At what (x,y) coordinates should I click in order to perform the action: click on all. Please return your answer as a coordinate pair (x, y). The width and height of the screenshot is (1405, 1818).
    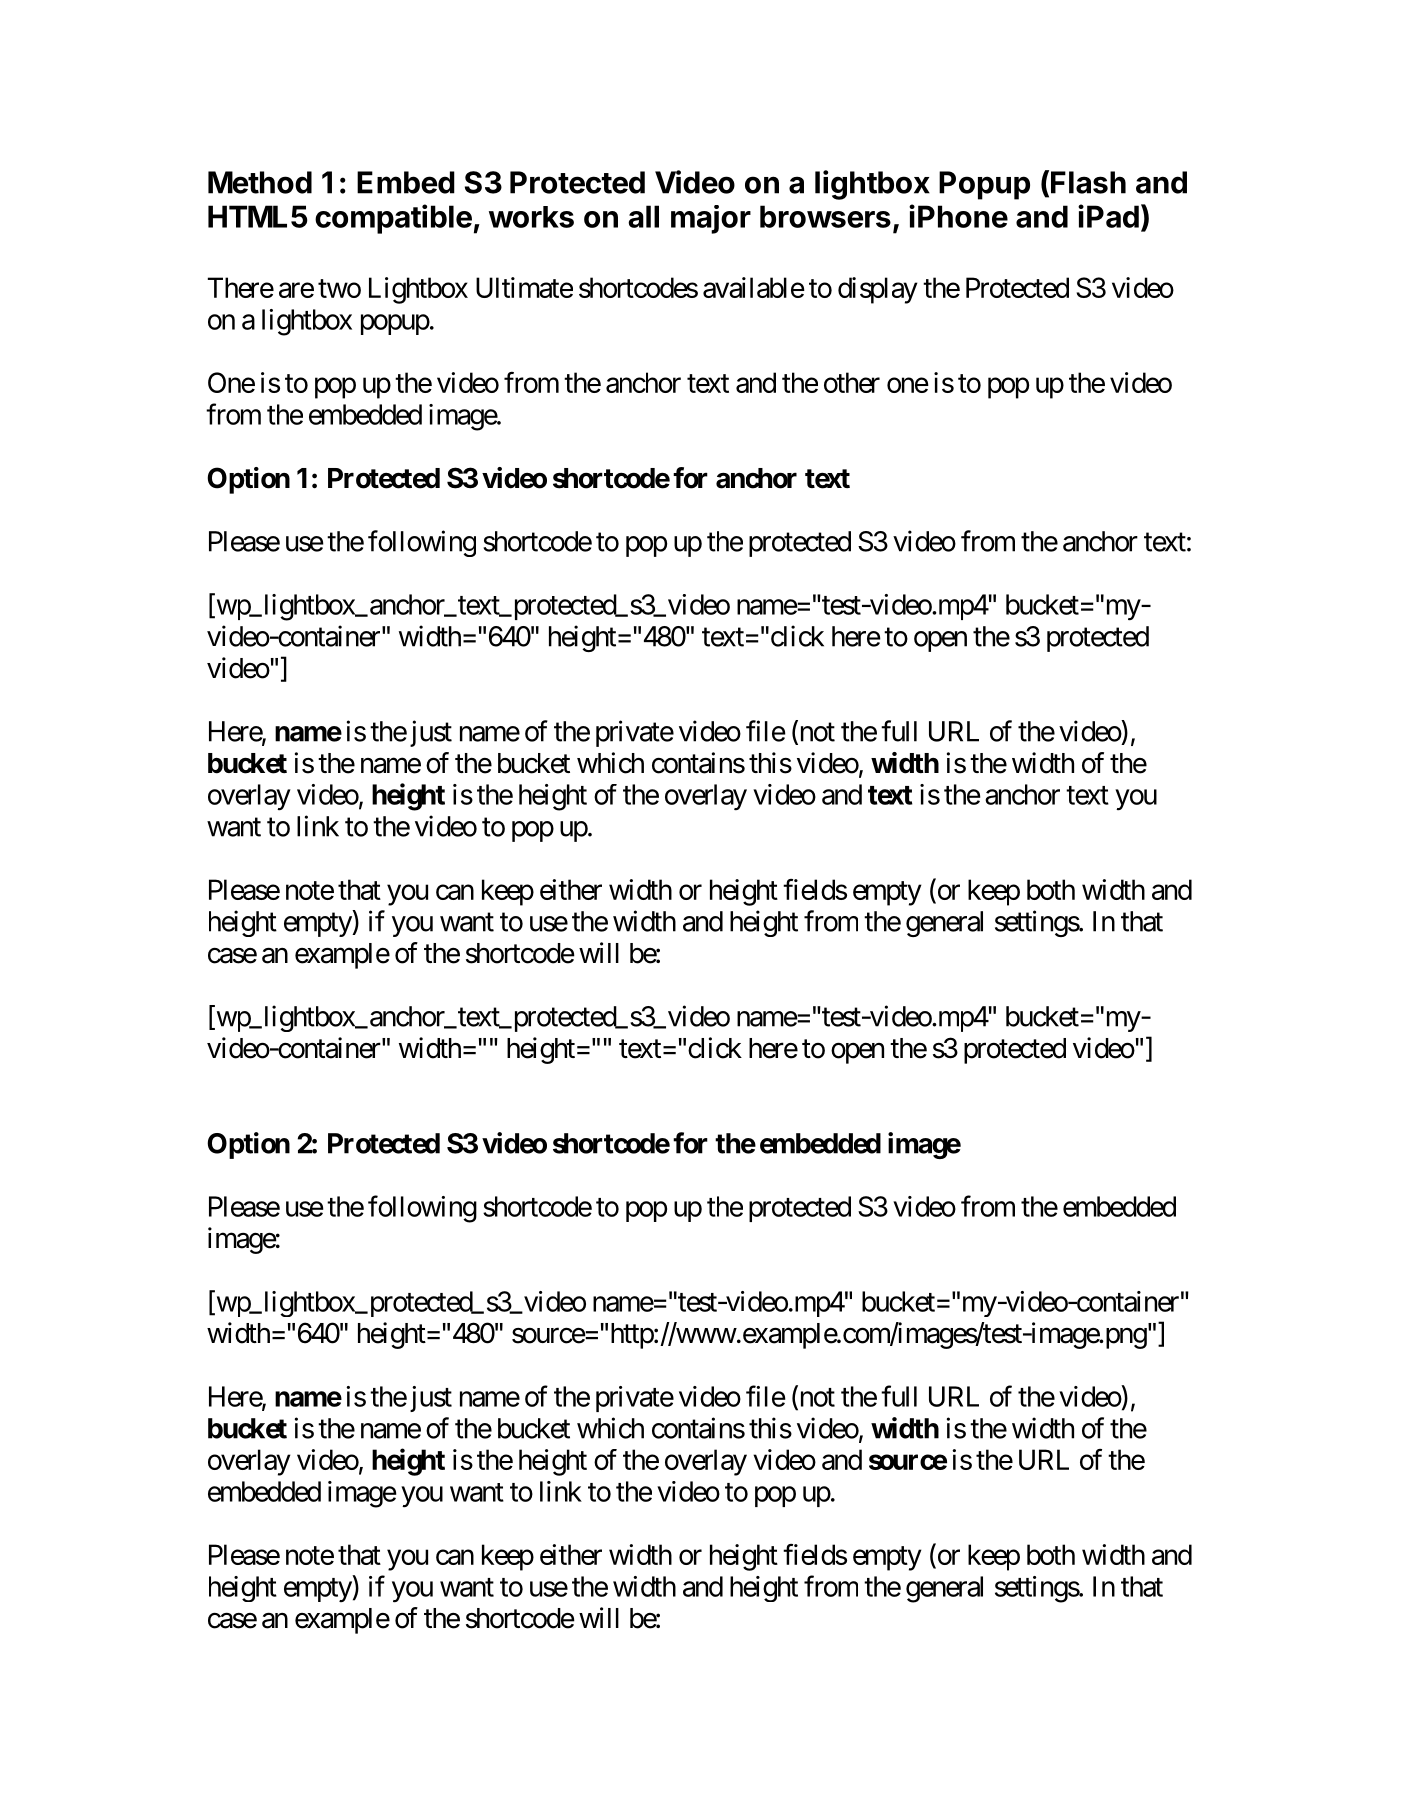
    Looking at the image, I should click on (643, 216).
